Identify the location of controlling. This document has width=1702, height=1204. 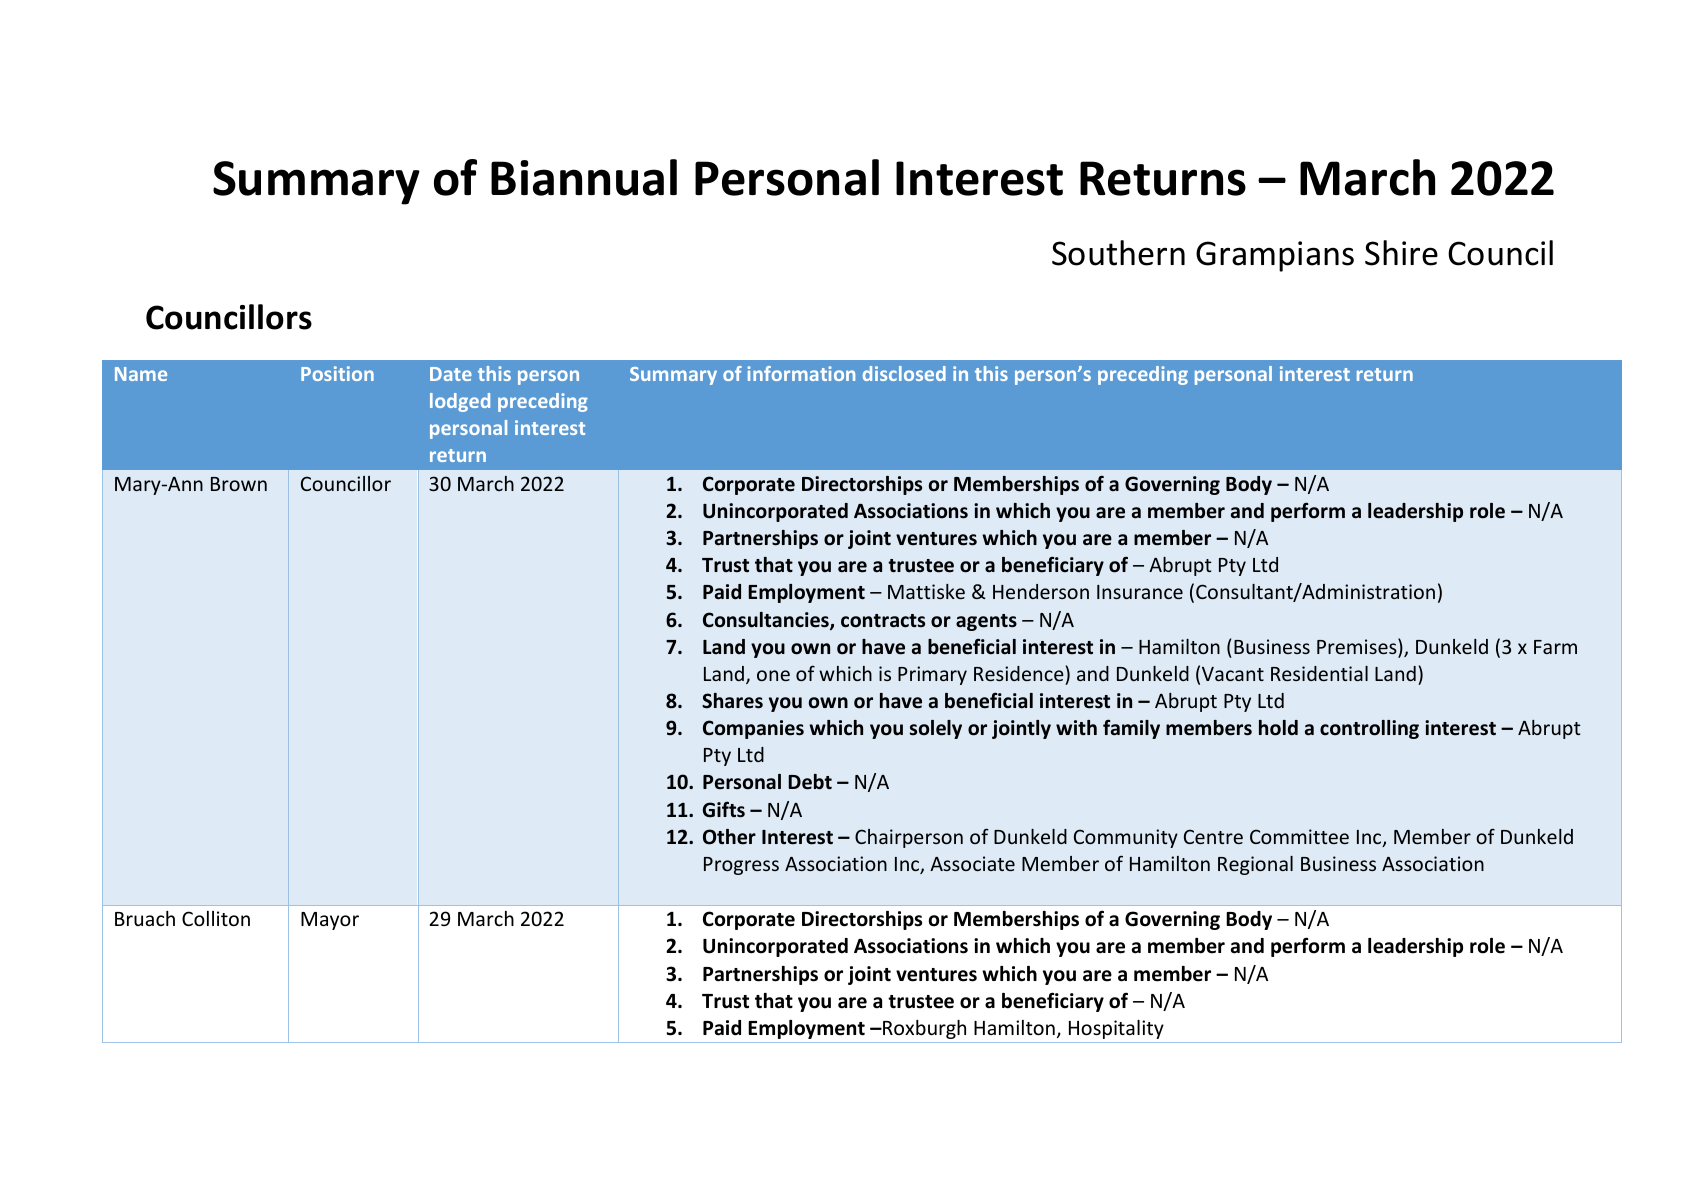
(1369, 729).
